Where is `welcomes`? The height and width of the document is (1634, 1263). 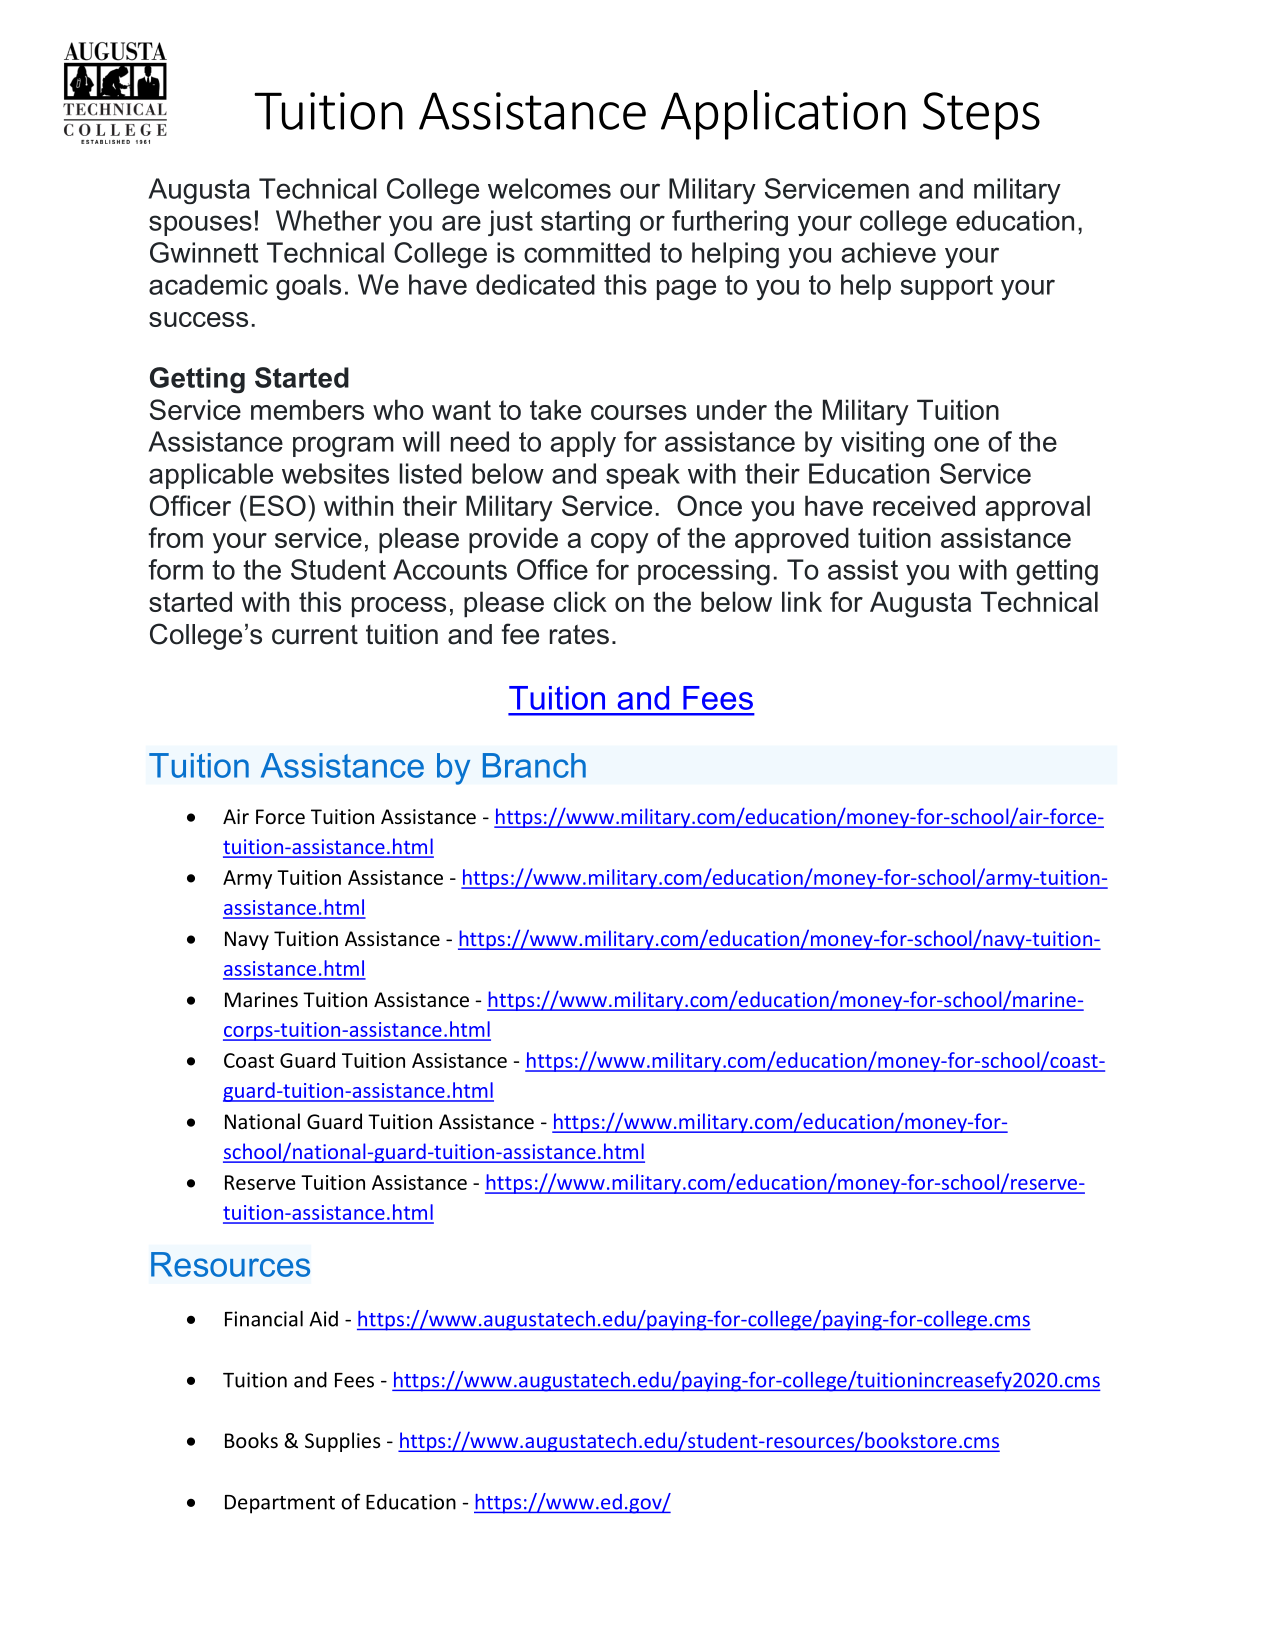
welcomes is located at coordinates (549, 188).
